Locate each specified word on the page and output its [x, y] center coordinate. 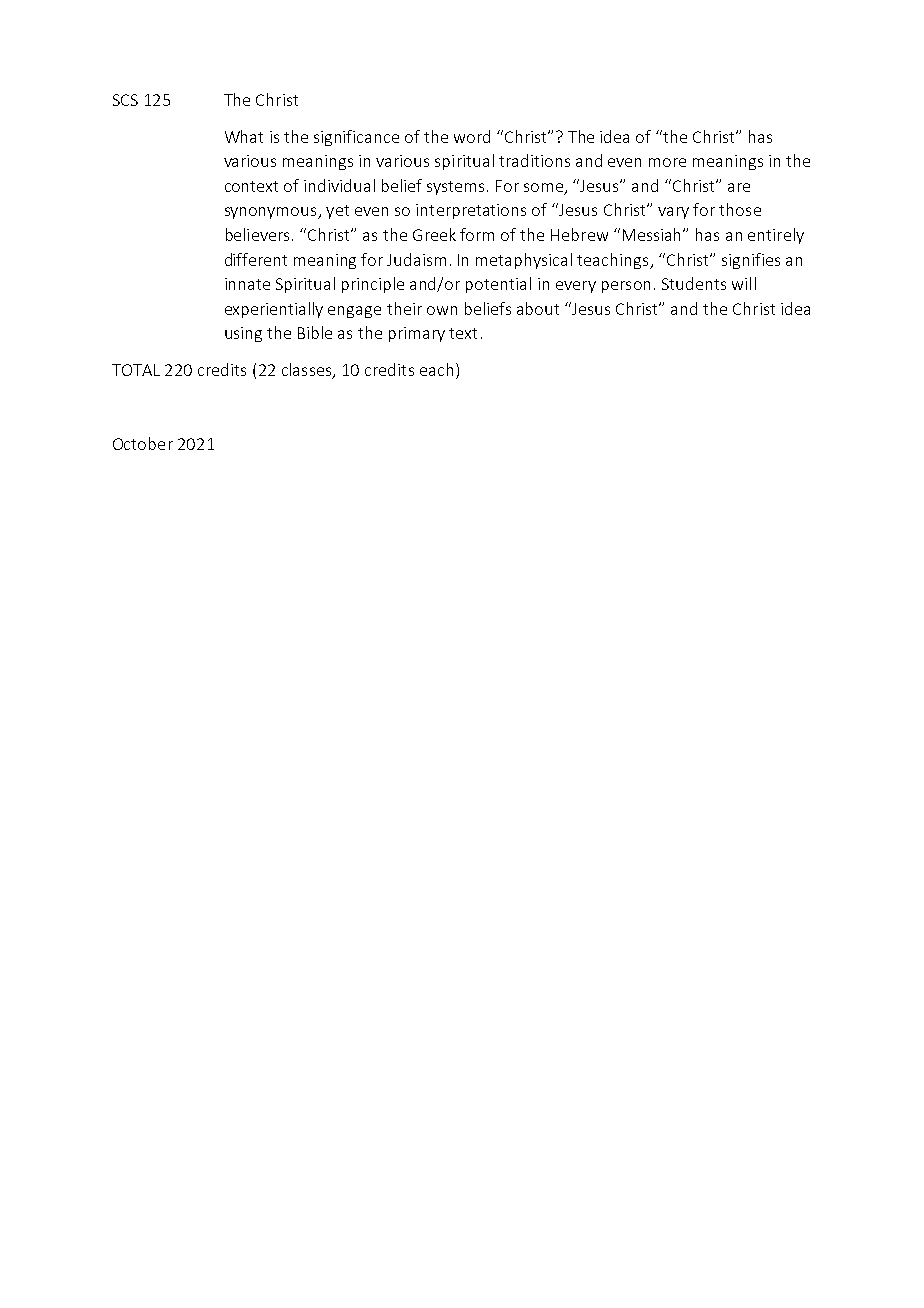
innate [247, 284]
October [143, 443]
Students [694, 283]
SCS [125, 100]
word [472, 136]
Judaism [416, 259]
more [667, 162]
